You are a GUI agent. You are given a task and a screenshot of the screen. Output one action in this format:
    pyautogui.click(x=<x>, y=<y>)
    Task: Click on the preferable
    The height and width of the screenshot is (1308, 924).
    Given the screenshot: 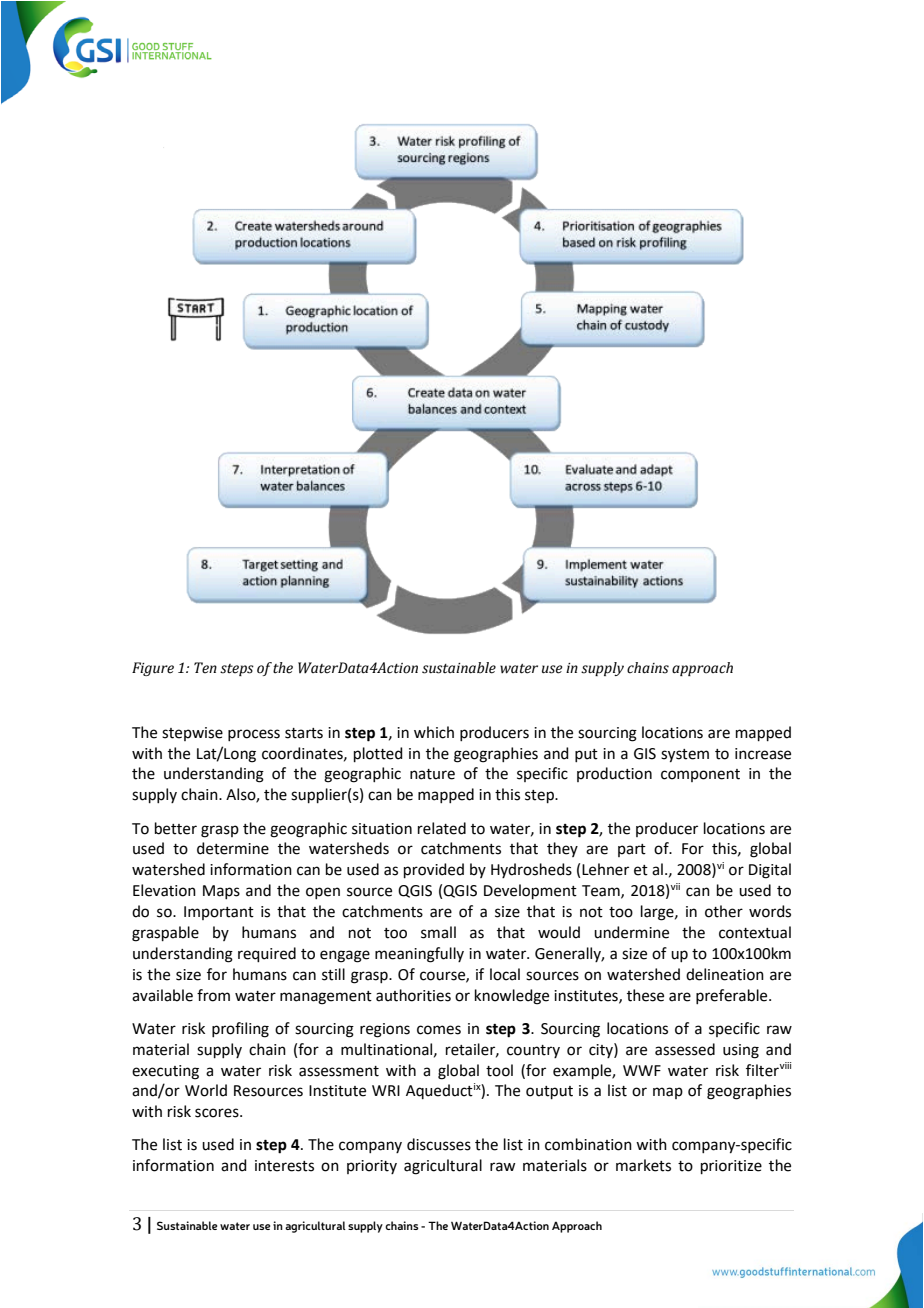 What is the action you would take?
    pyautogui.click(x=733, y=996)
